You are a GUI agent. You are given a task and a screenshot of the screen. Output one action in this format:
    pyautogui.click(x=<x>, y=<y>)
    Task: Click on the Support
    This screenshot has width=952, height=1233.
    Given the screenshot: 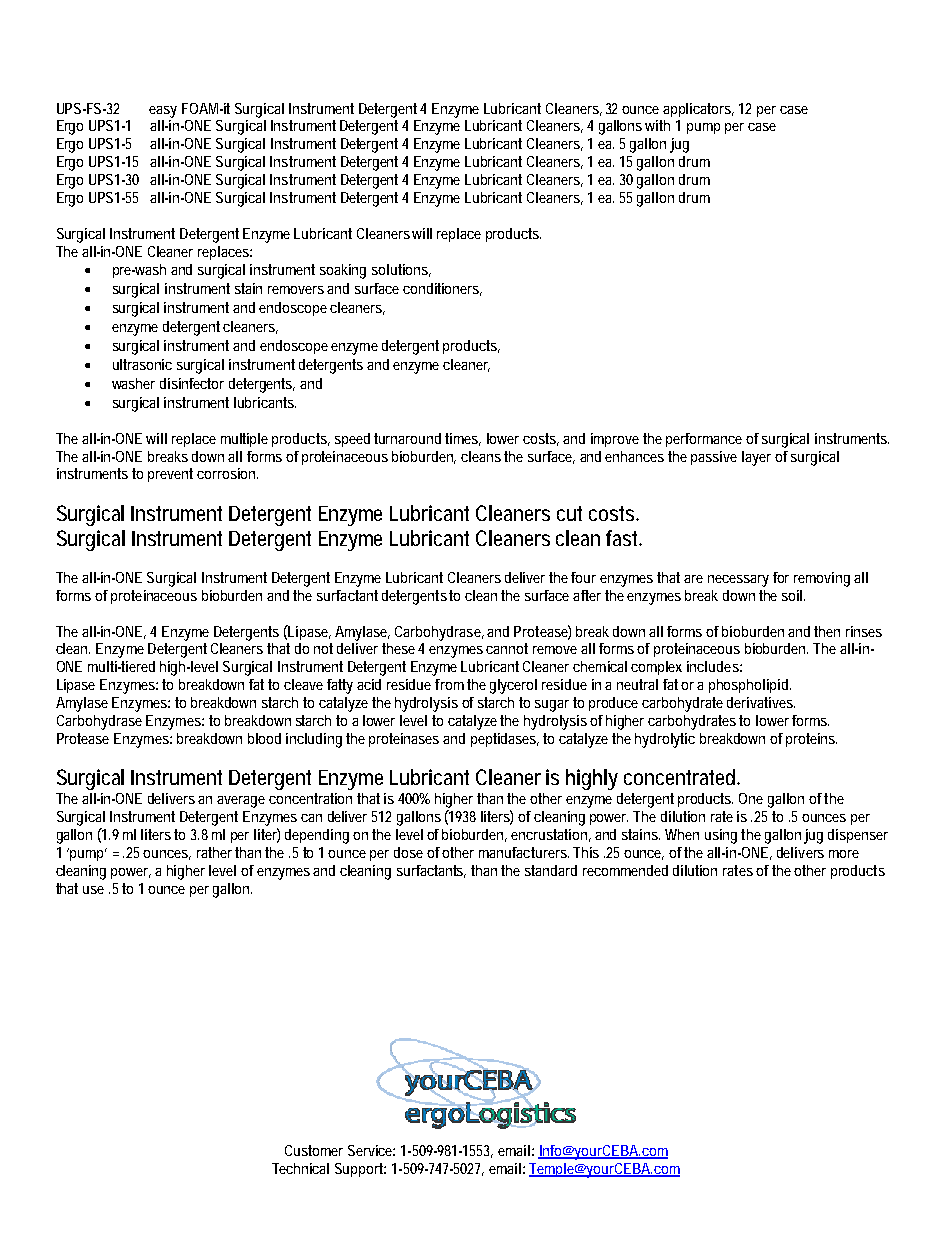 What is the action you would take?
    pyautogui.click(x=360, y=1170)
